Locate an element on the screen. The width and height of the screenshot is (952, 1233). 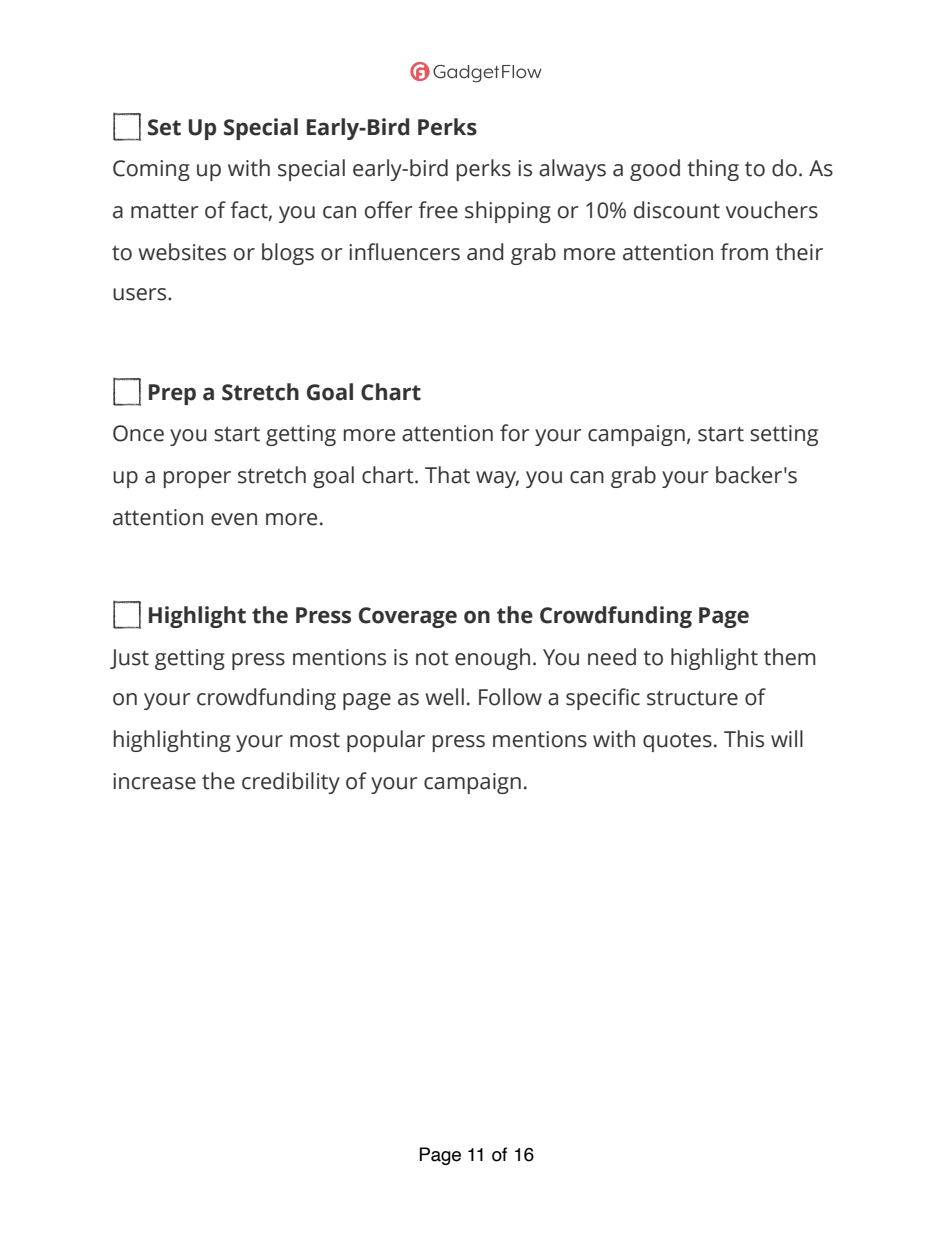
even is located at coordinates (234, 519).
